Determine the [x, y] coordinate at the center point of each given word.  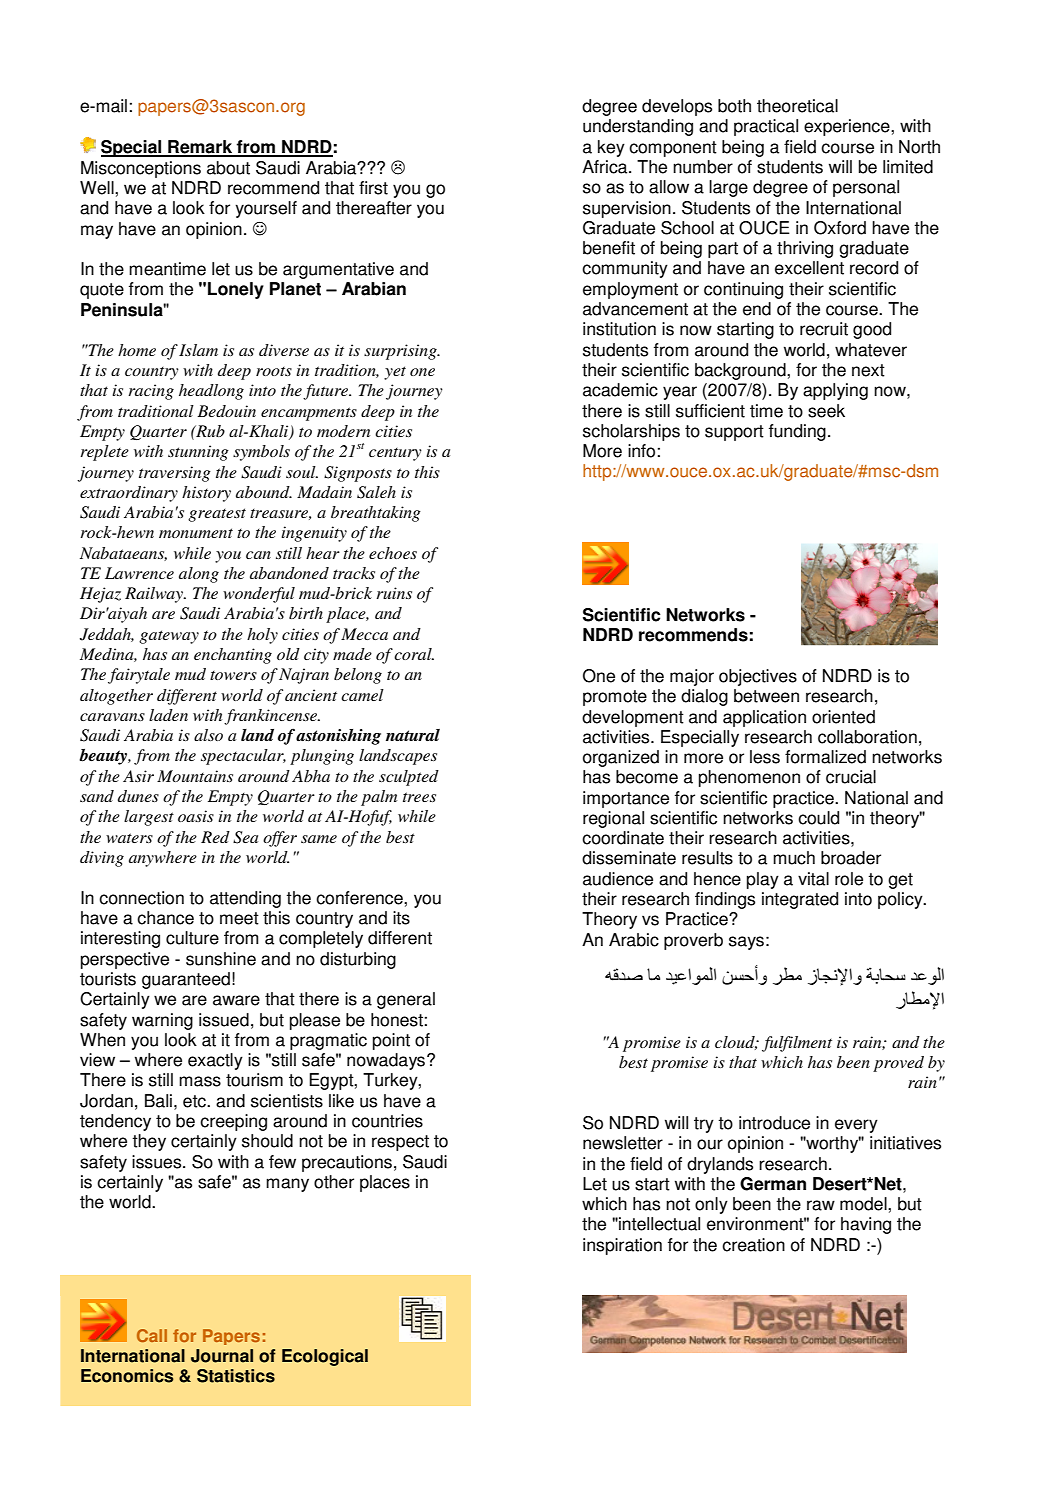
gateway [169, 637]
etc [195, 1101]
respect [400, 1143]
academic [620, 390]
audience [618, 879]
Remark [200, 148]
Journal [222, 1356]
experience [848, 127]
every [856, 1126]
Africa [606, 167]
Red [215, 837]
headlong [211, 392]
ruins [394, 593]
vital [813, 879]
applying [835, 391]
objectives [758, 677]
